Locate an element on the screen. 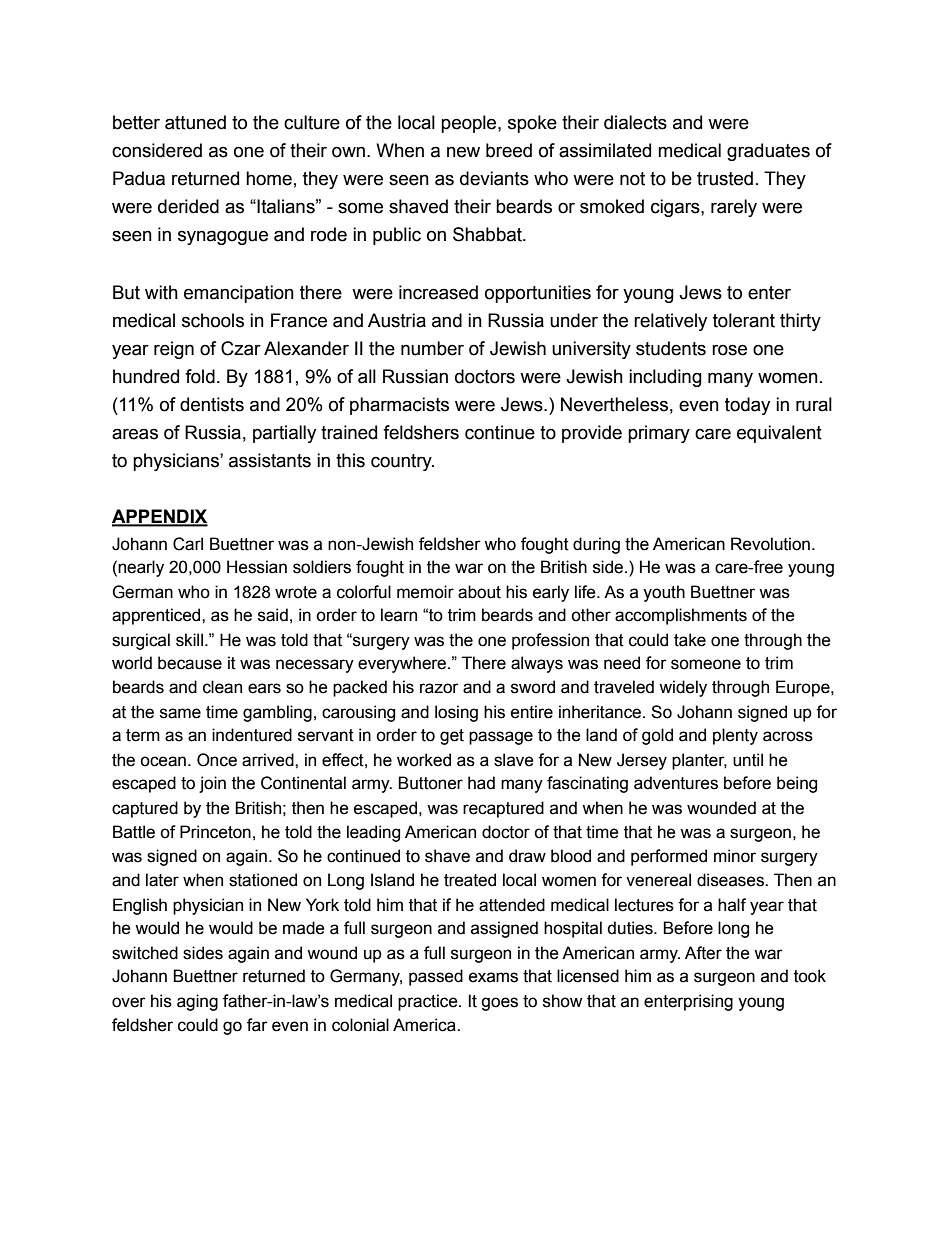  After is located at coordinates (703, 953).
